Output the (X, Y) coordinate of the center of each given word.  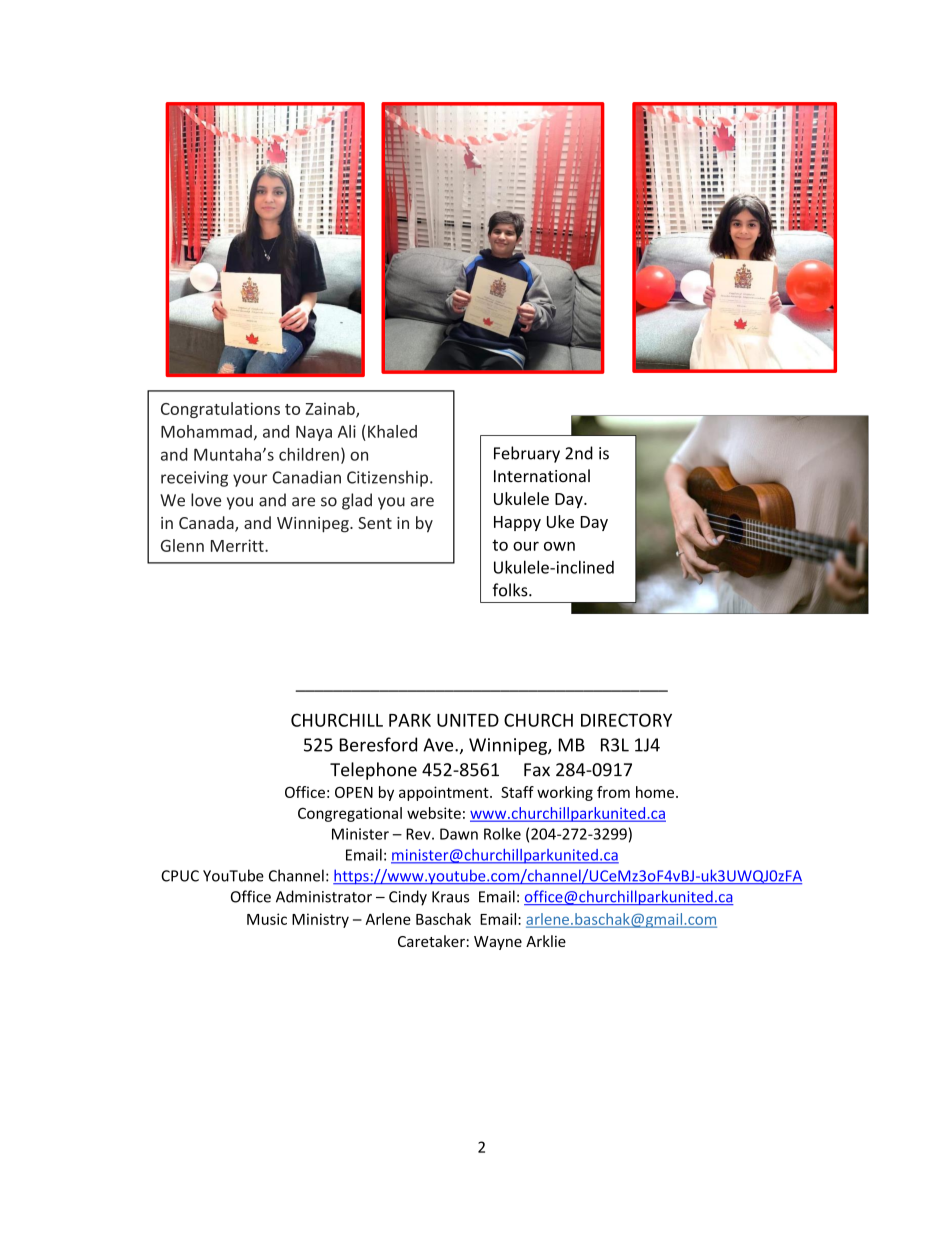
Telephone (373, 771)
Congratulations (220, 410)
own (559, 546)
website (434, 813)
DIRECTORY (626, 720)
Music (267, 919)
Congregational (350, 814)
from (613, 792)
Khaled (392, 431)
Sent (375, 523)
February (527, 454)
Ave (439, 745)
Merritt (238, 545)
